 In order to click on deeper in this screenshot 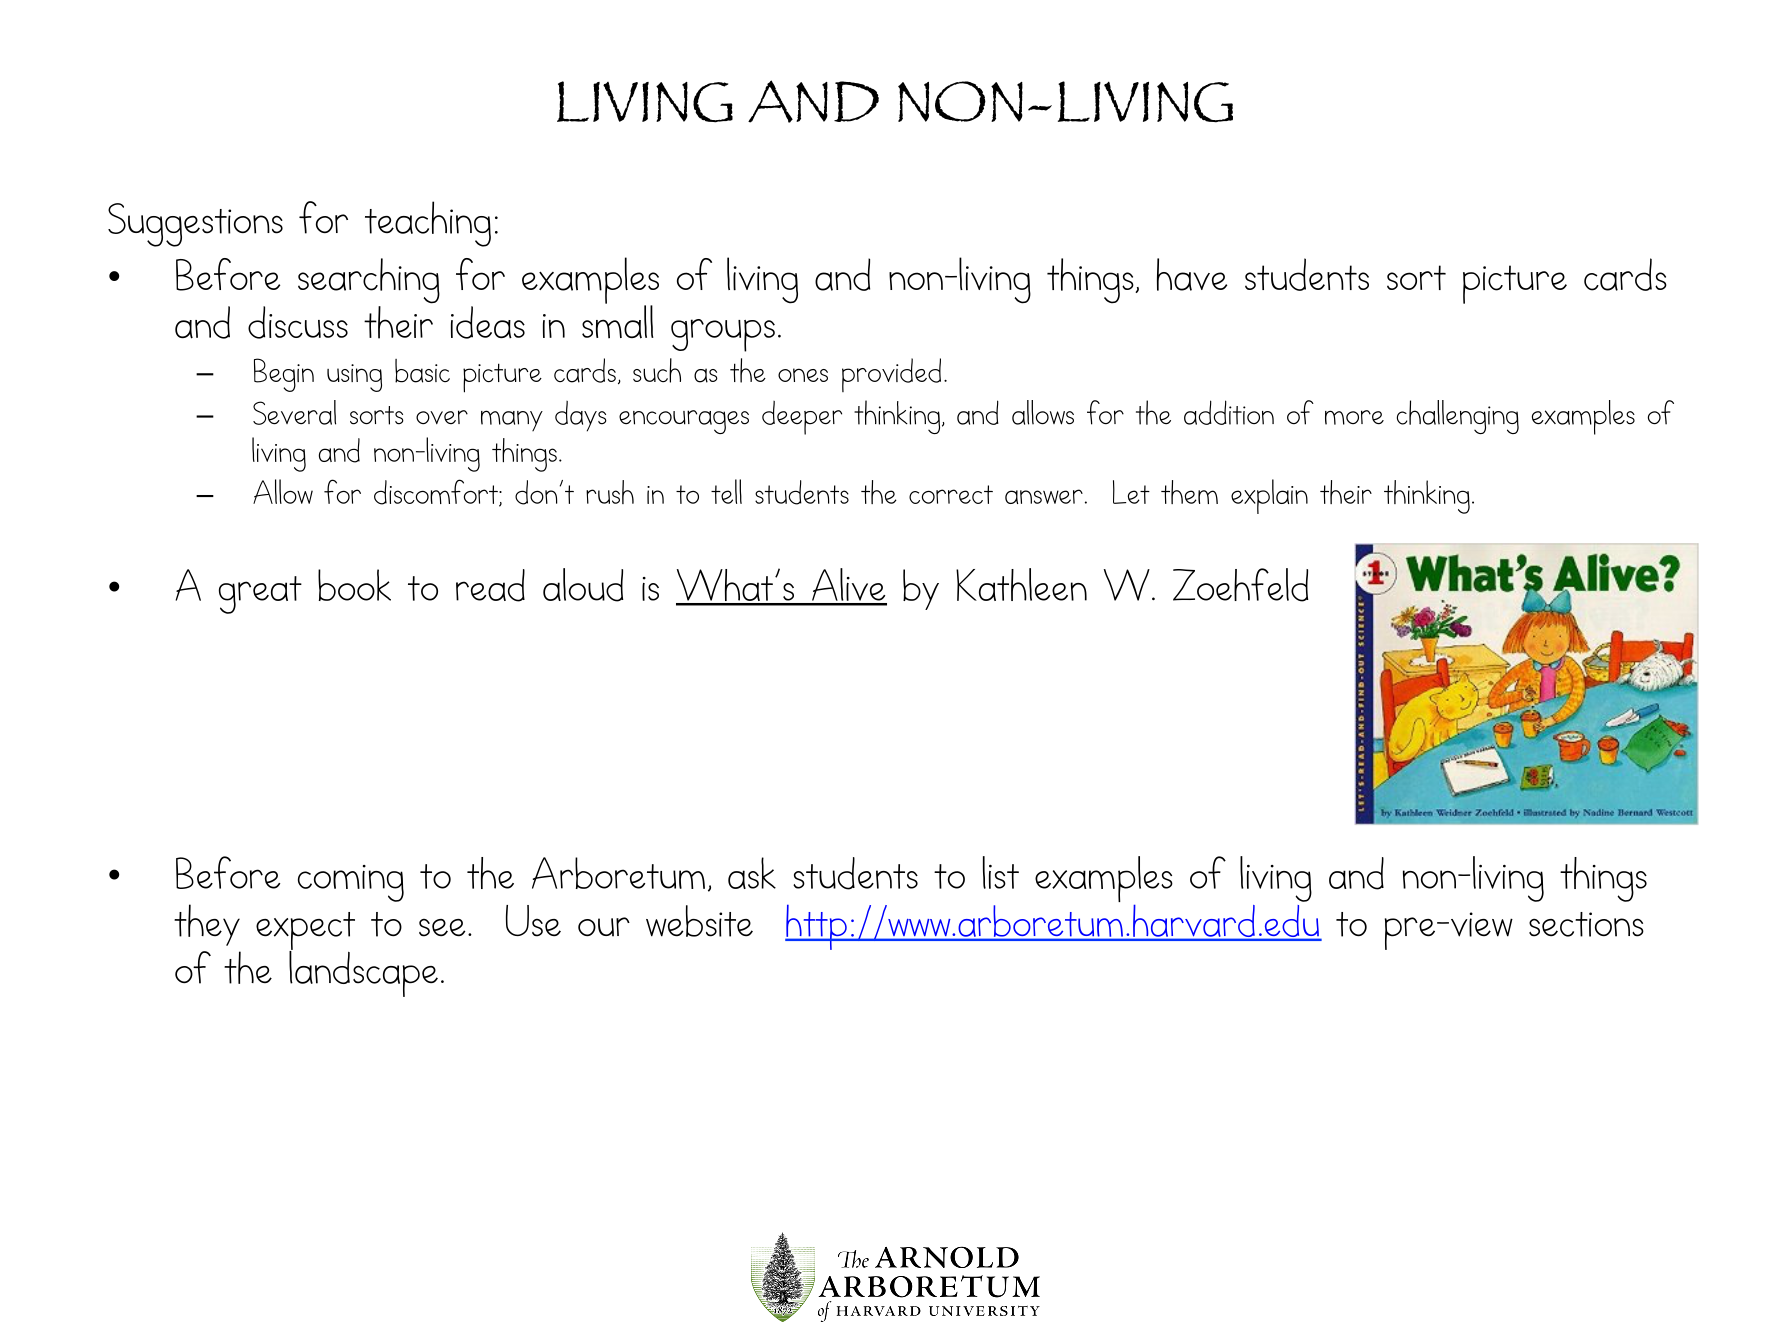, I will do `click(802, 418)`.
